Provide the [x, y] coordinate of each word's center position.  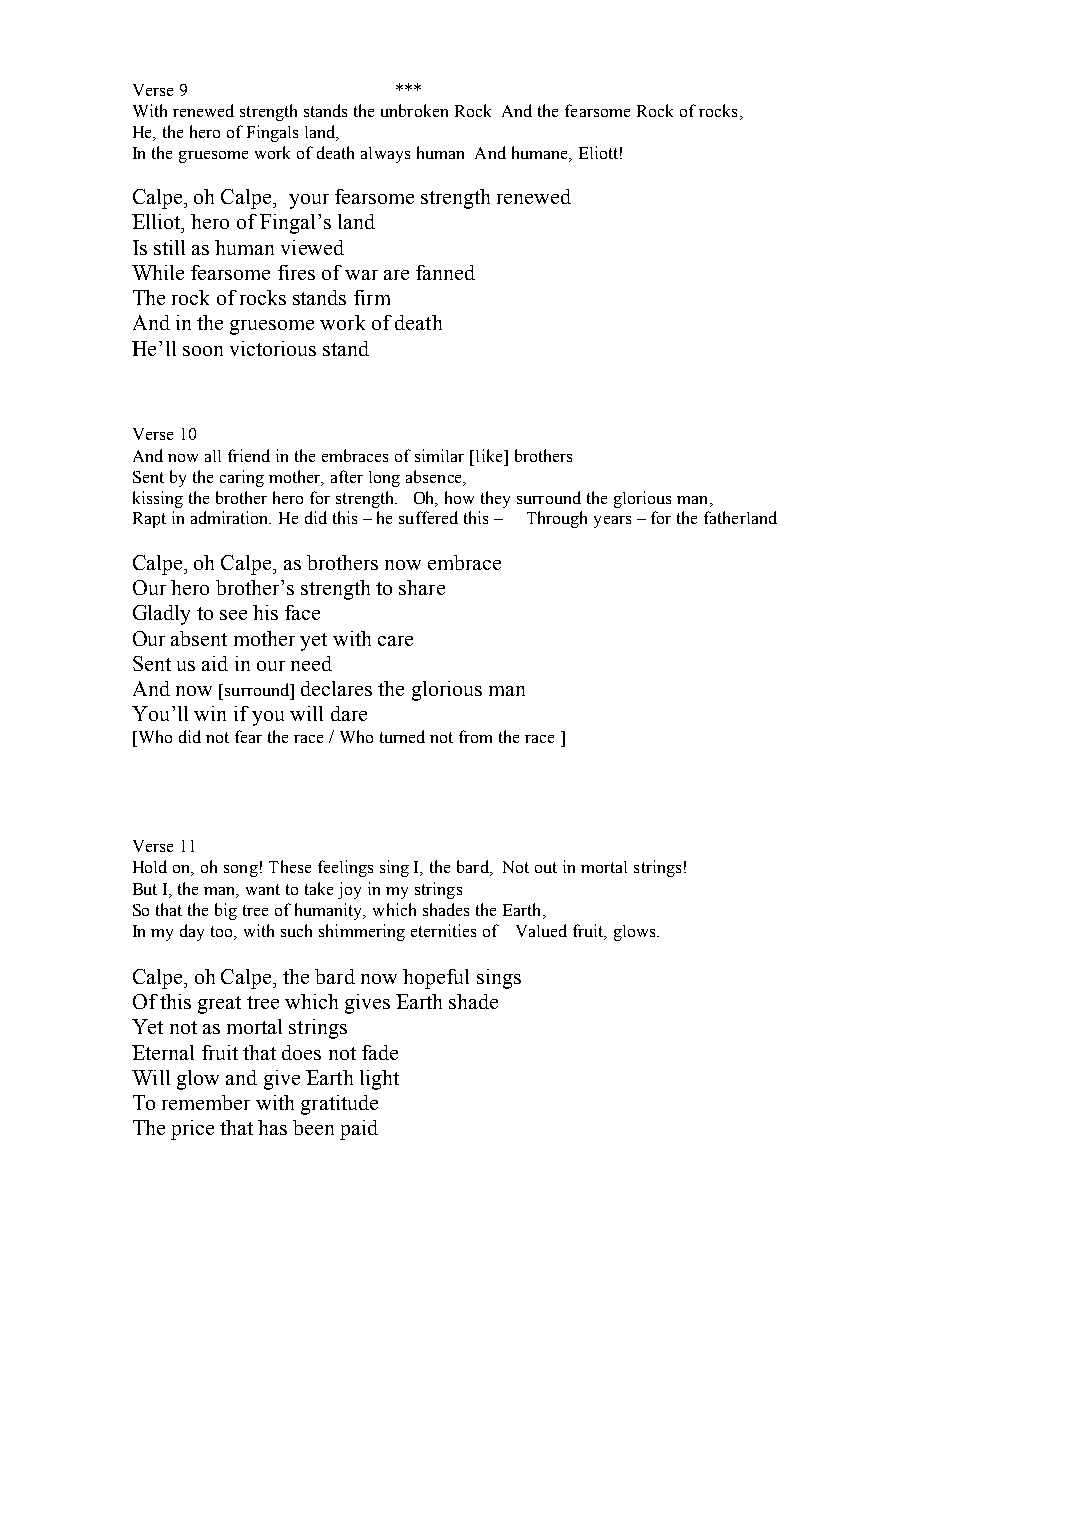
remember [206, 1102]
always [385, 155]
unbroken [414, 110]
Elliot [157, 221]
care [395, 641]
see [233, 615]
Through [557, 519]
